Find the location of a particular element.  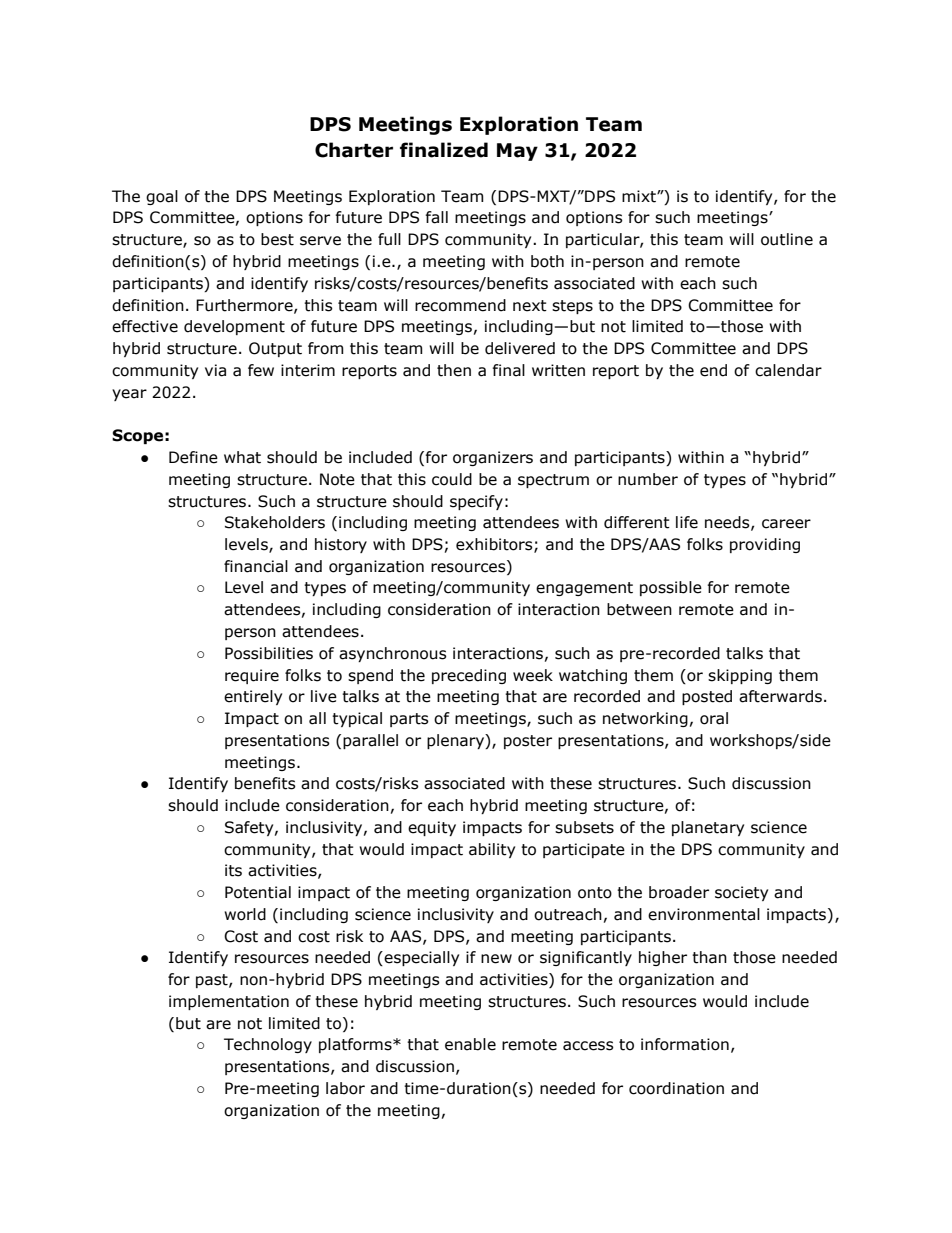

outline is located at coordinates (787, 239).
